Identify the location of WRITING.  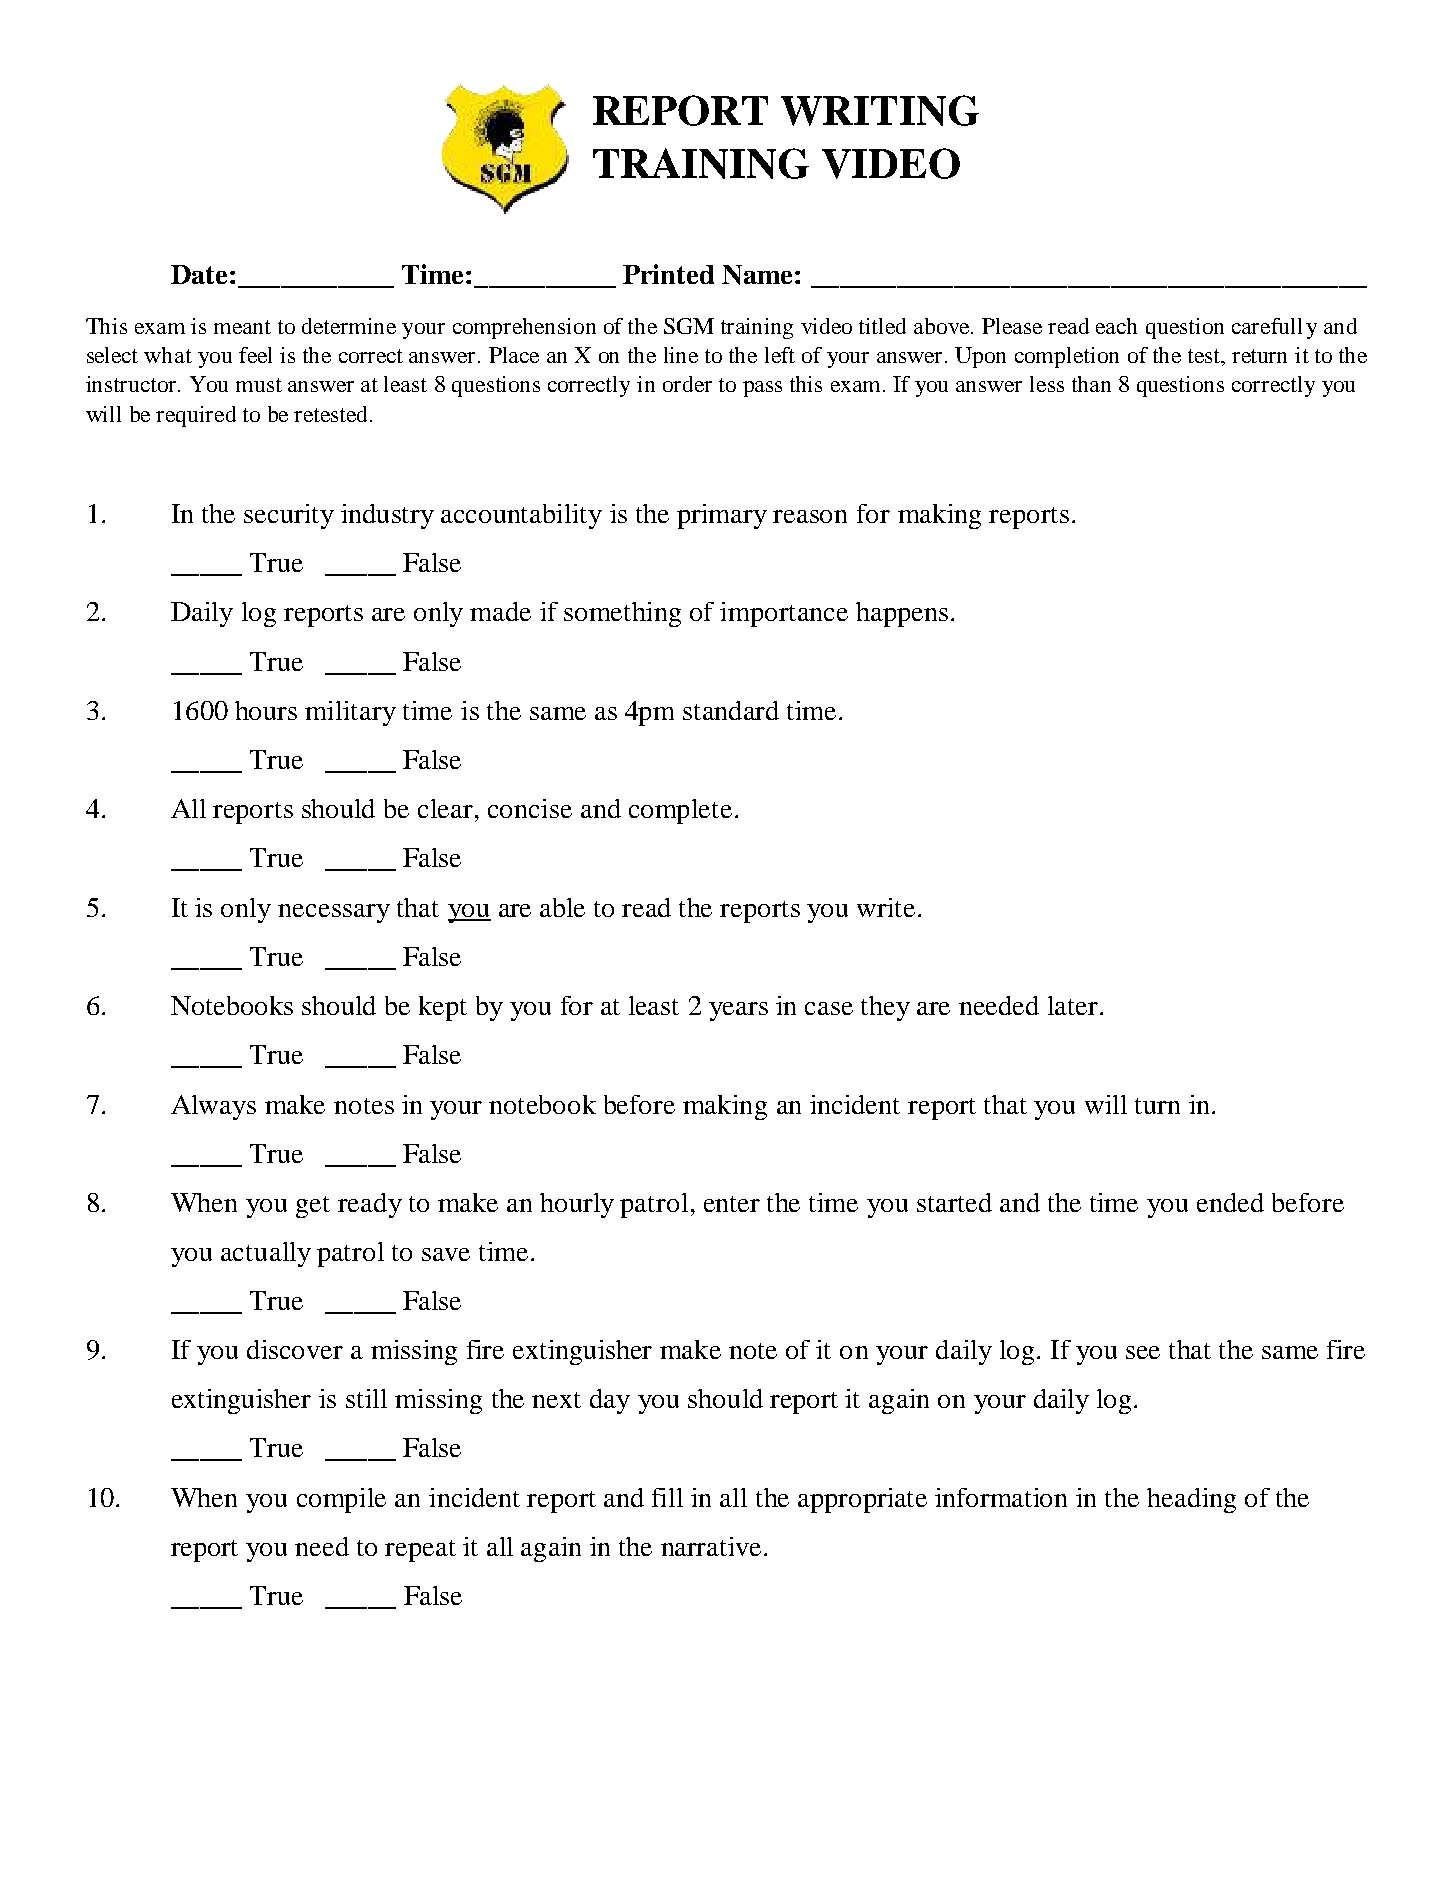
(880, 110).
